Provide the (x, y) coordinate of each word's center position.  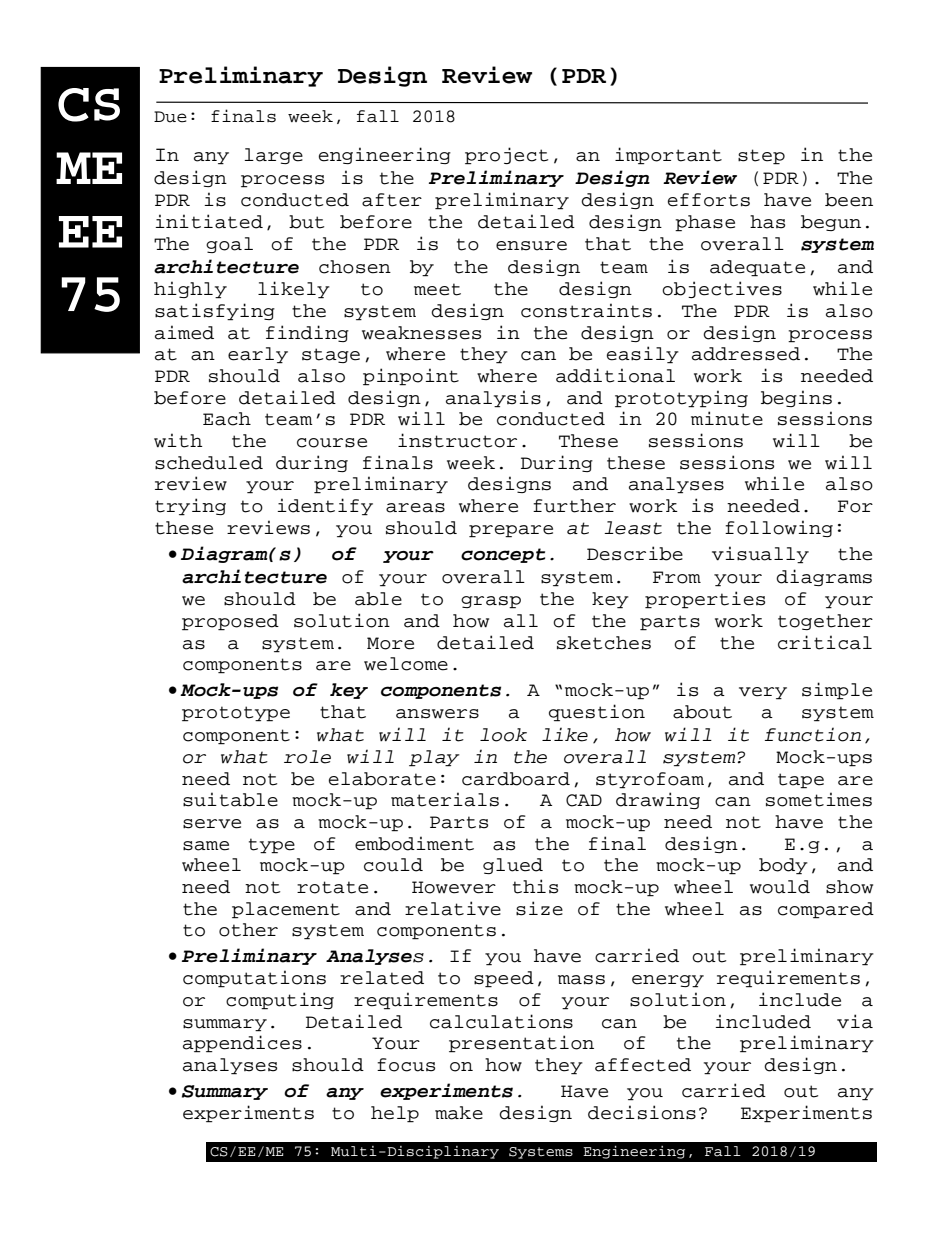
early (258, 355)
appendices (242, 1044)
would (780, 887)
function (813, 734)
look (503, 735)
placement (286, 910)
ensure (531, 246)
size (539, 908)
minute (727, 418)
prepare (511, 531)
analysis (493, 399)
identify (325, 507)
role (307, 757)
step (761, 157)
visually (760, 555)
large (273, 156)
